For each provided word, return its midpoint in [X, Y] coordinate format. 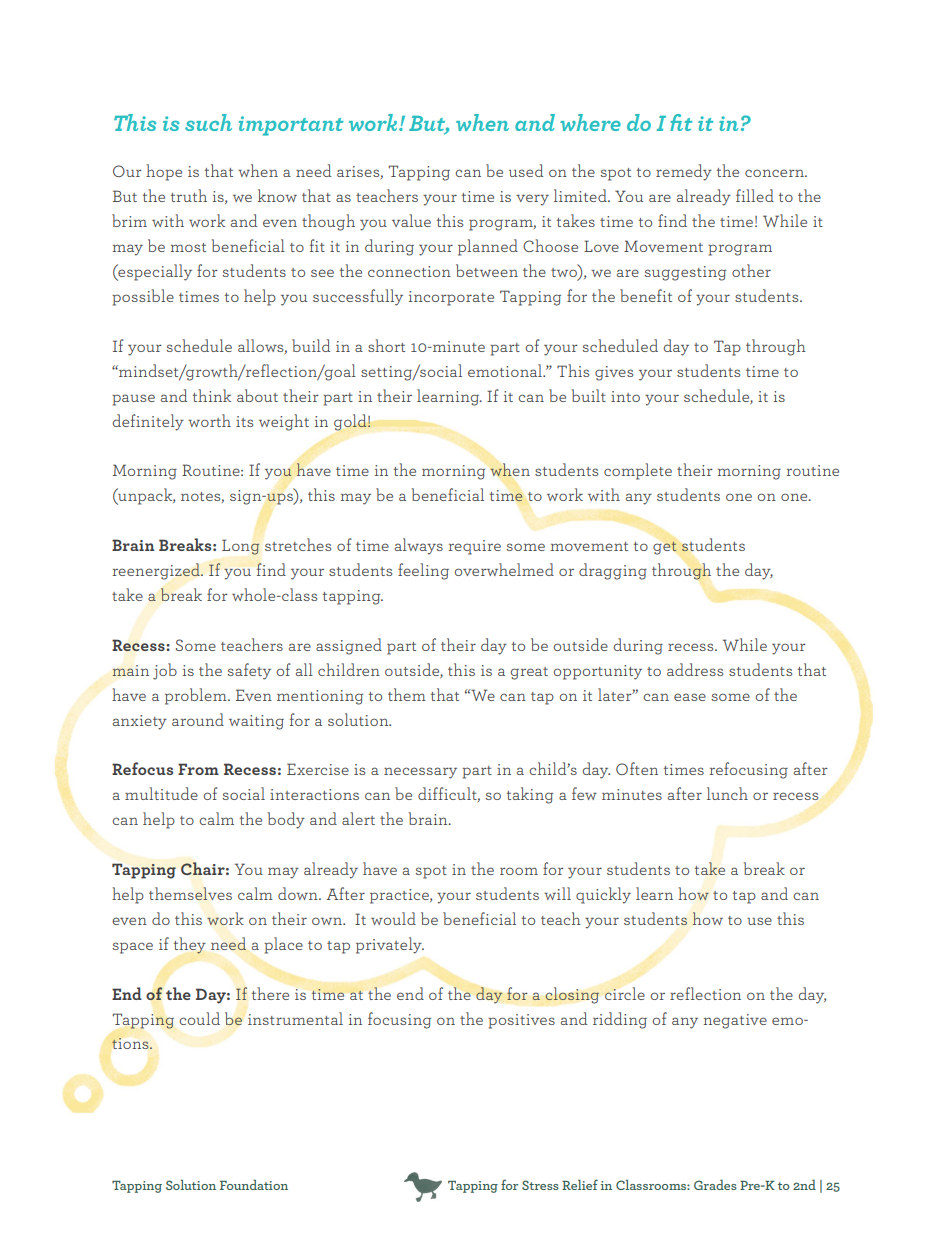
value [411, 220]
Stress [540, 1185]
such [208, 122]
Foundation [254, 1184]
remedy [684, 172]
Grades [715, 1184]
